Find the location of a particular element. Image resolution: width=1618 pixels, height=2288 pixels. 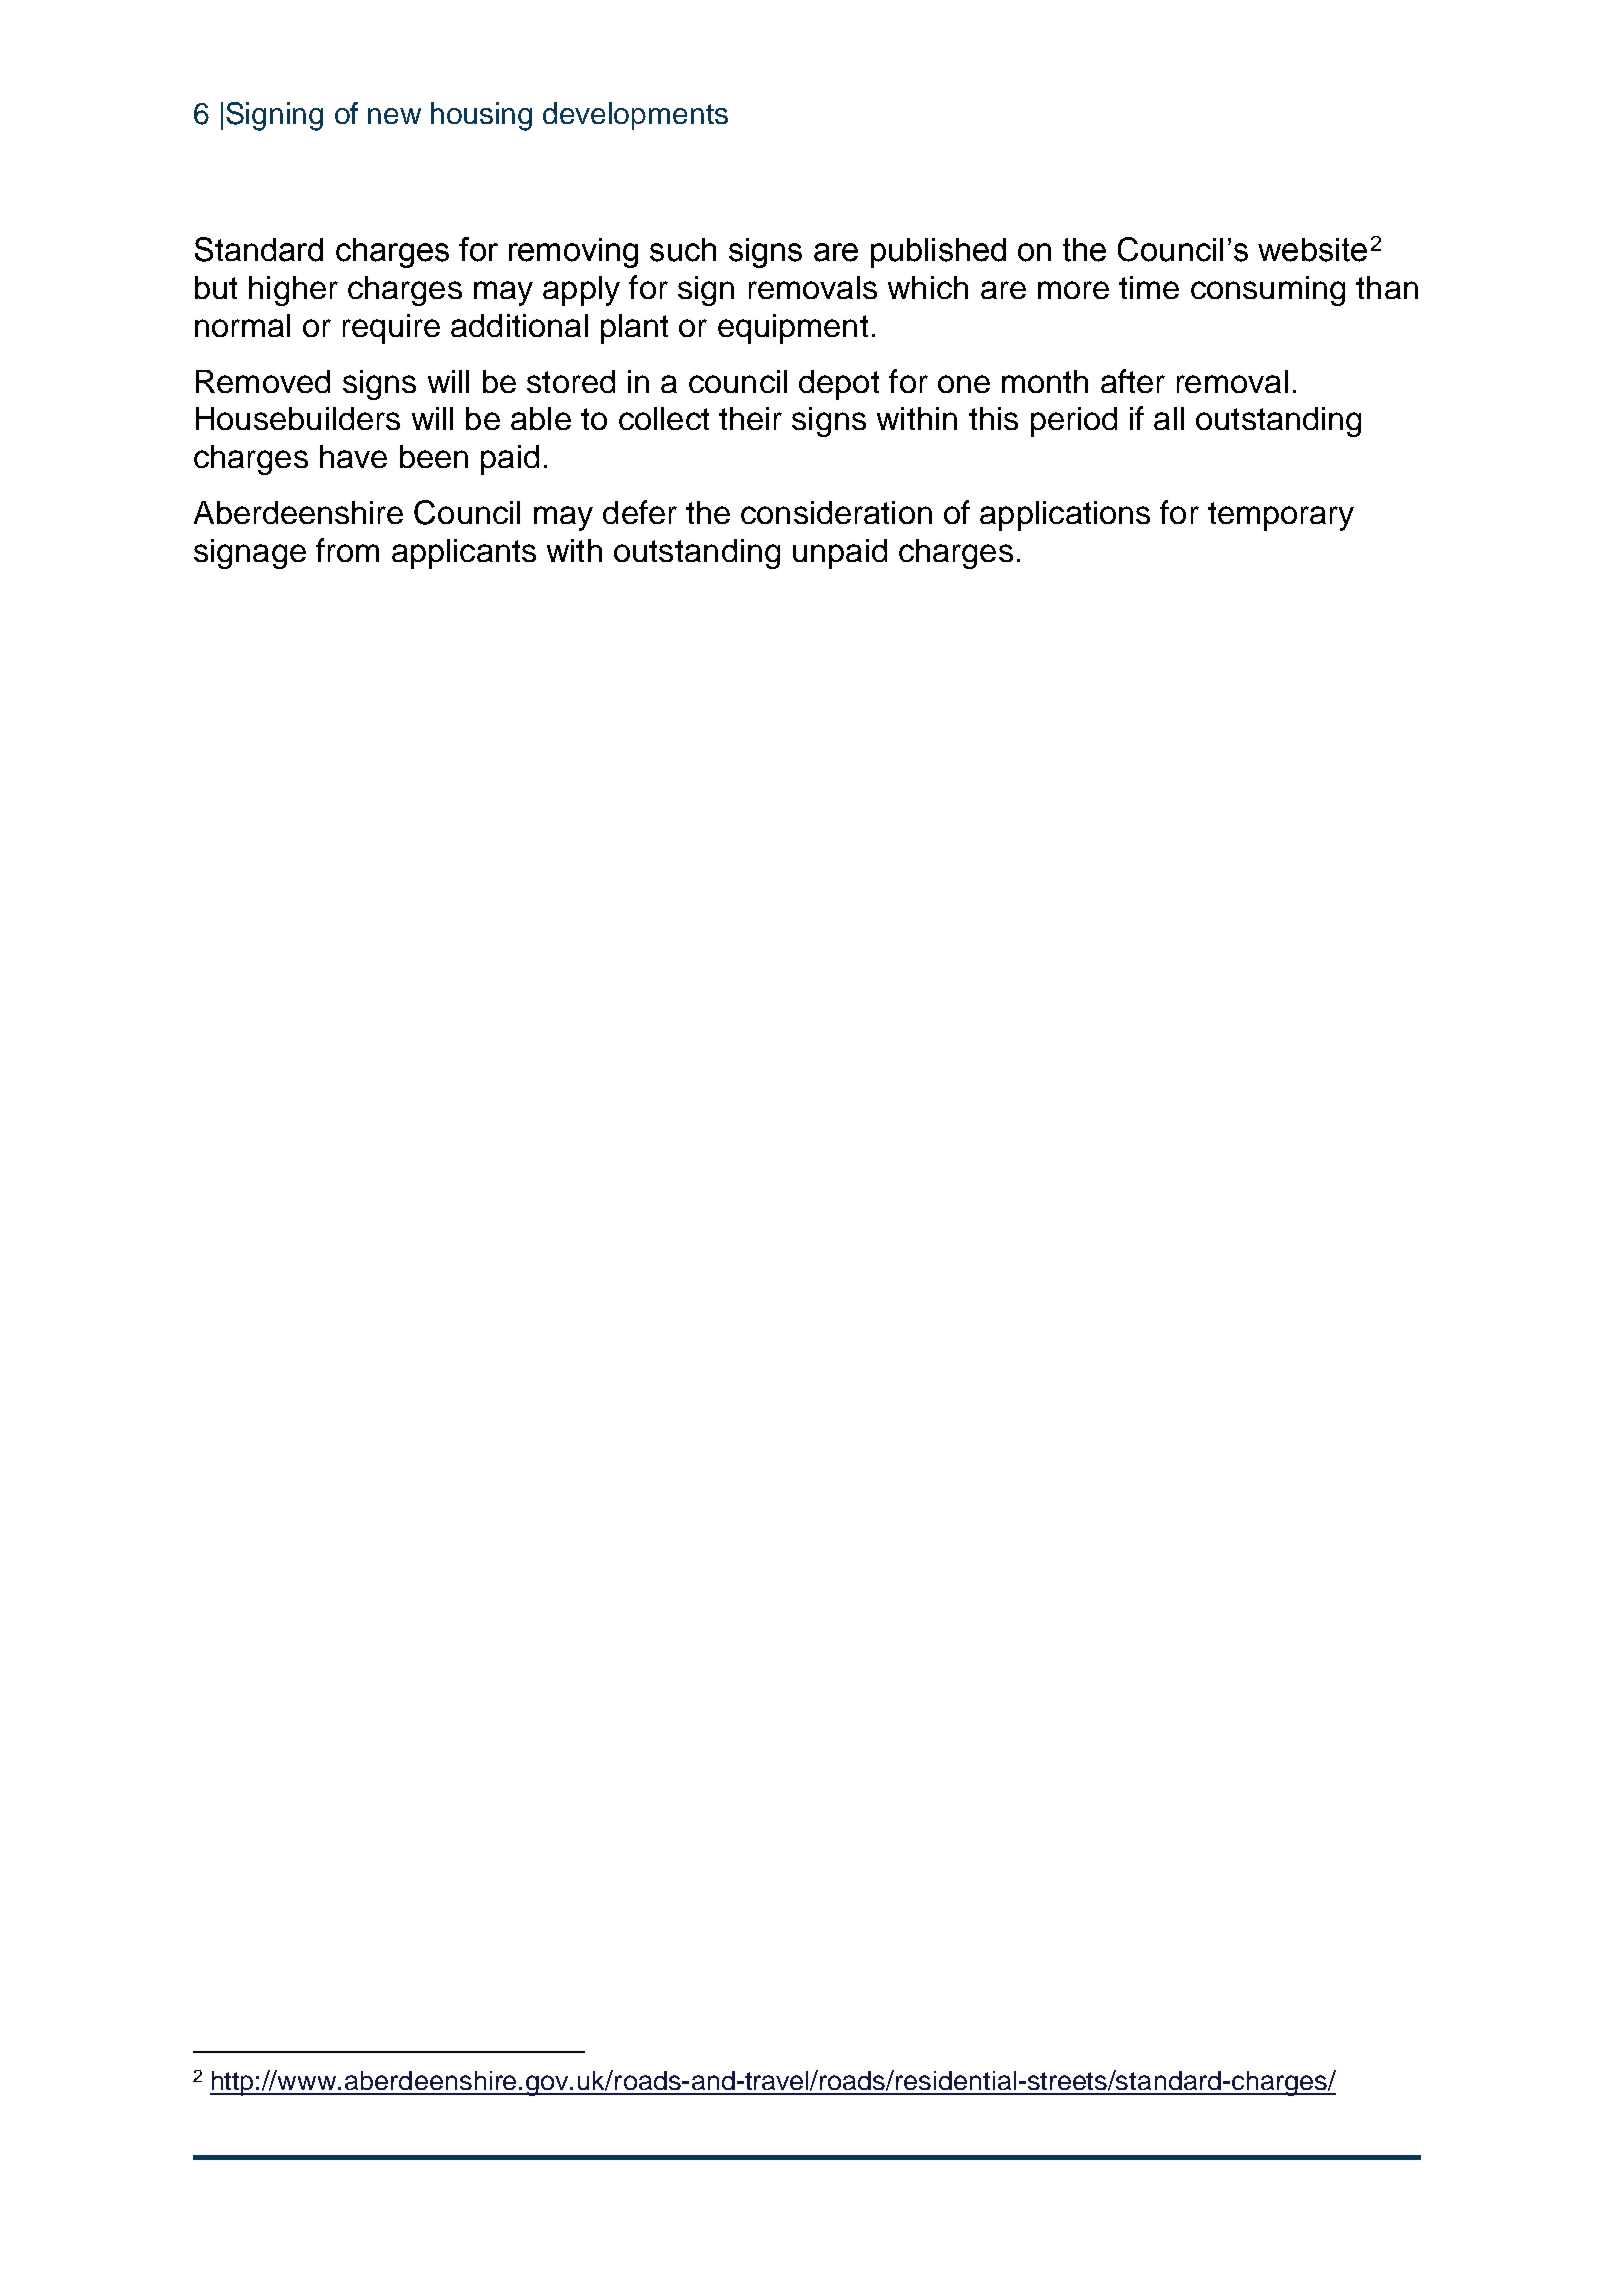

published is located at coordinates (938, 253).
